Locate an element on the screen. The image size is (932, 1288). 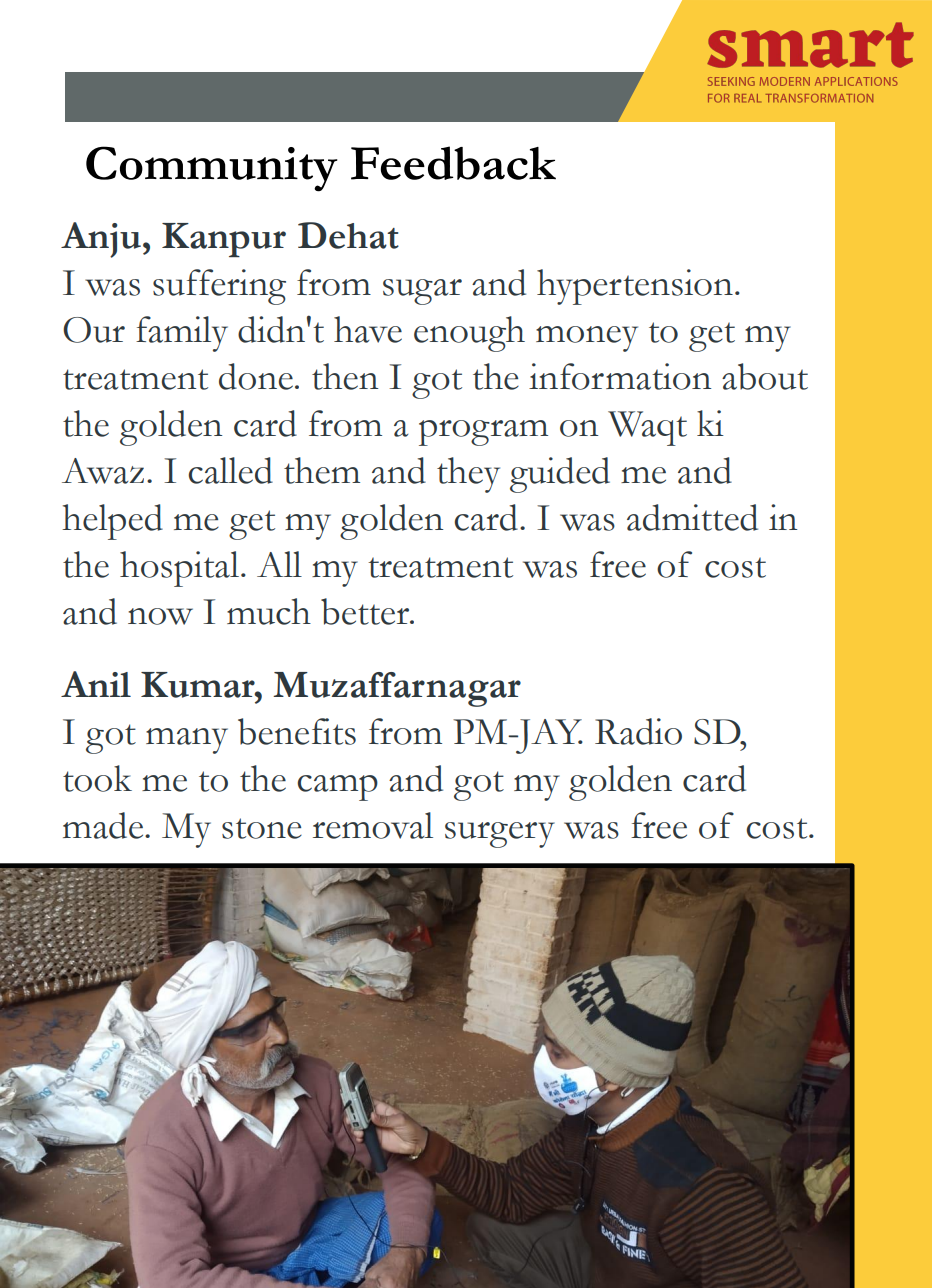
Community is located at coordinates (211, 169).
